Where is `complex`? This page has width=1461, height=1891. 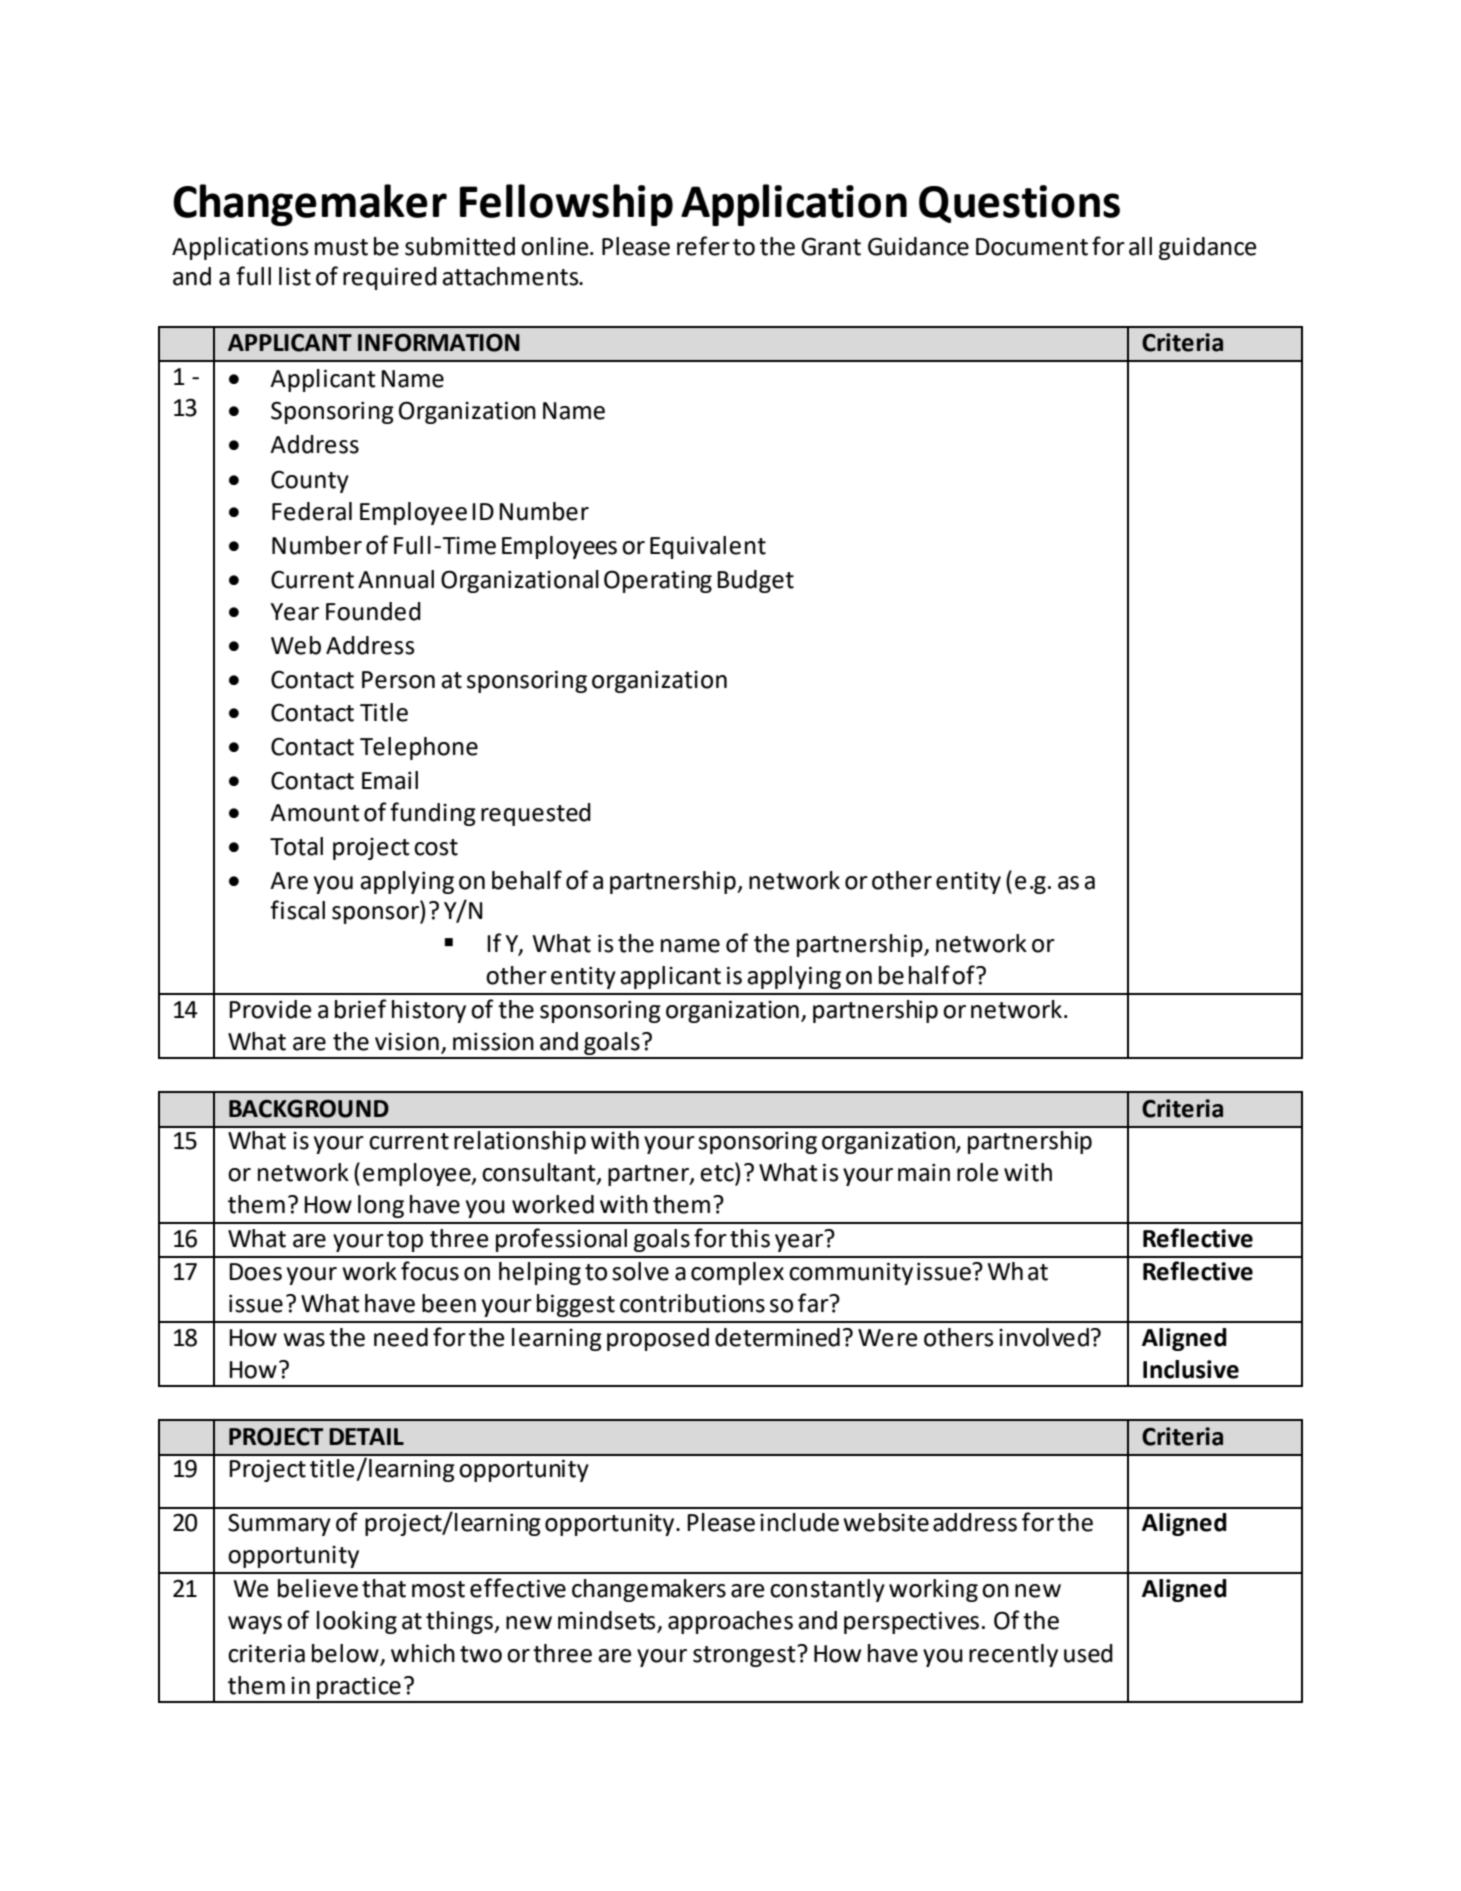
complex is located at coordinates (737, 1273).
